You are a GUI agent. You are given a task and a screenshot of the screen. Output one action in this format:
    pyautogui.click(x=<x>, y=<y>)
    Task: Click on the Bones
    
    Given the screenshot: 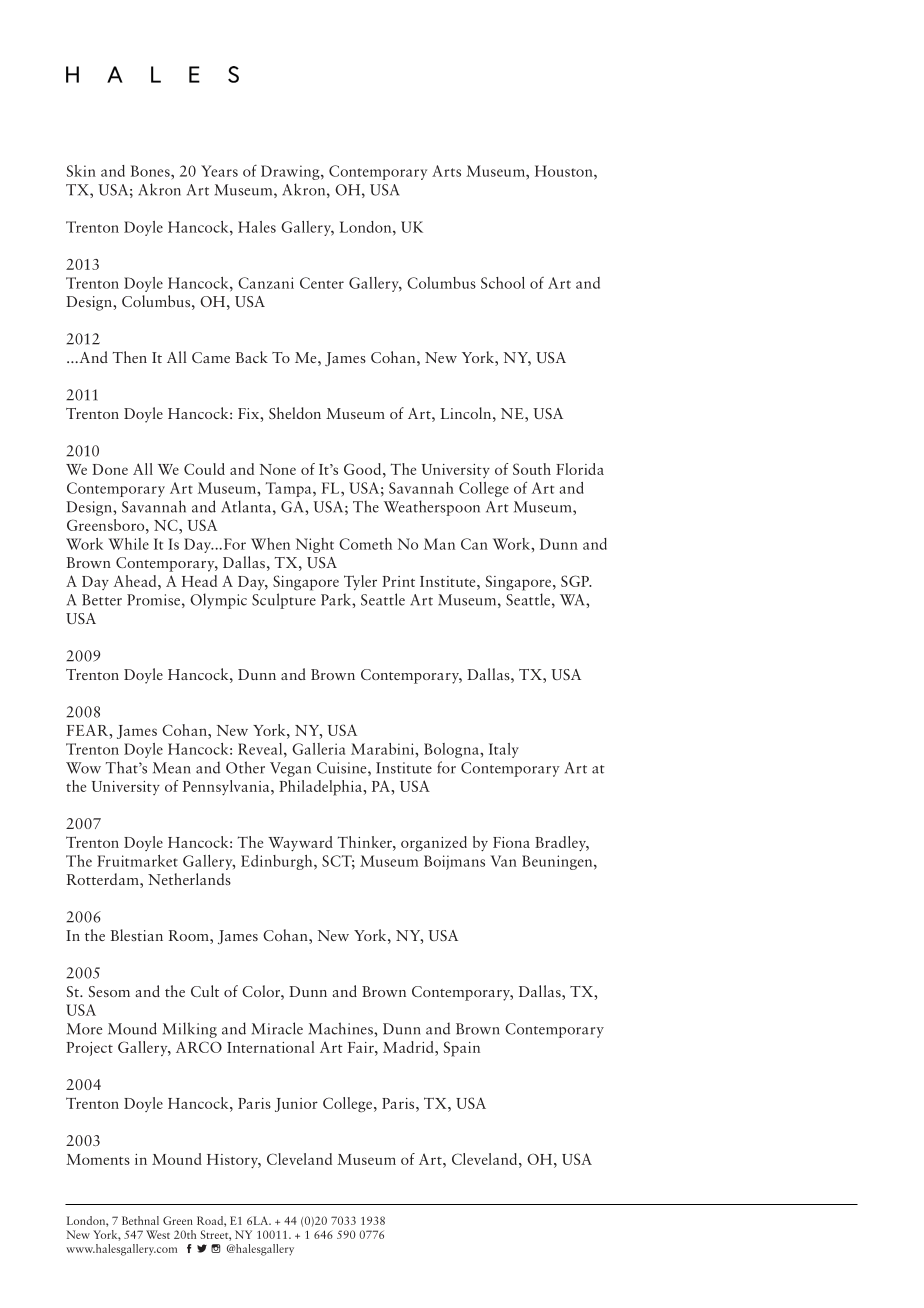 What is the action you would take?
    pyautogui.click(x=151, y=171)
